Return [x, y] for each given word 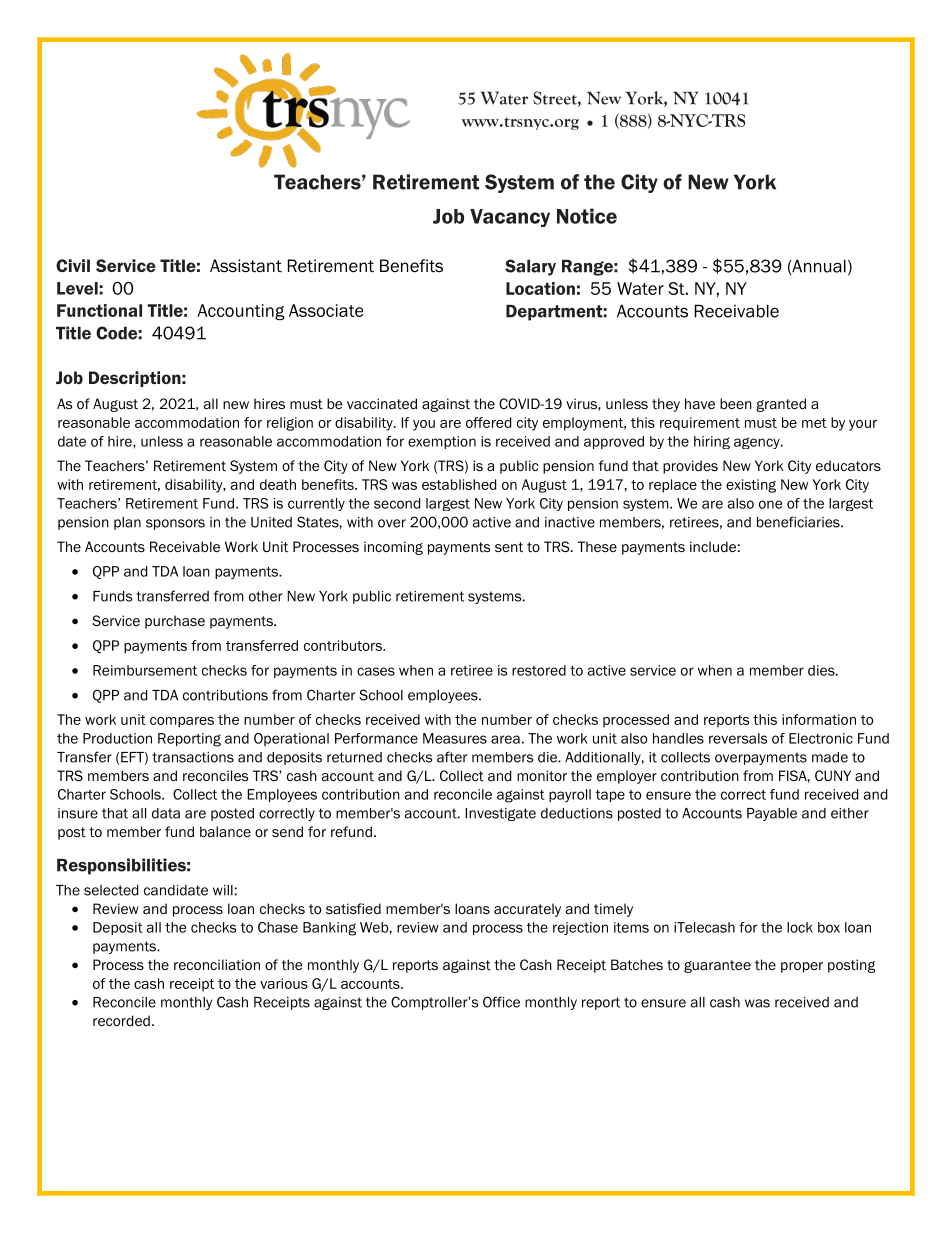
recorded [121, 1020]
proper [802, 967]
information [819, 719]
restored [539, 670]
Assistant [246, 266]
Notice [587, 216]
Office [501, 1002]
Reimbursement [145, 670]
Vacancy [510, 218]
